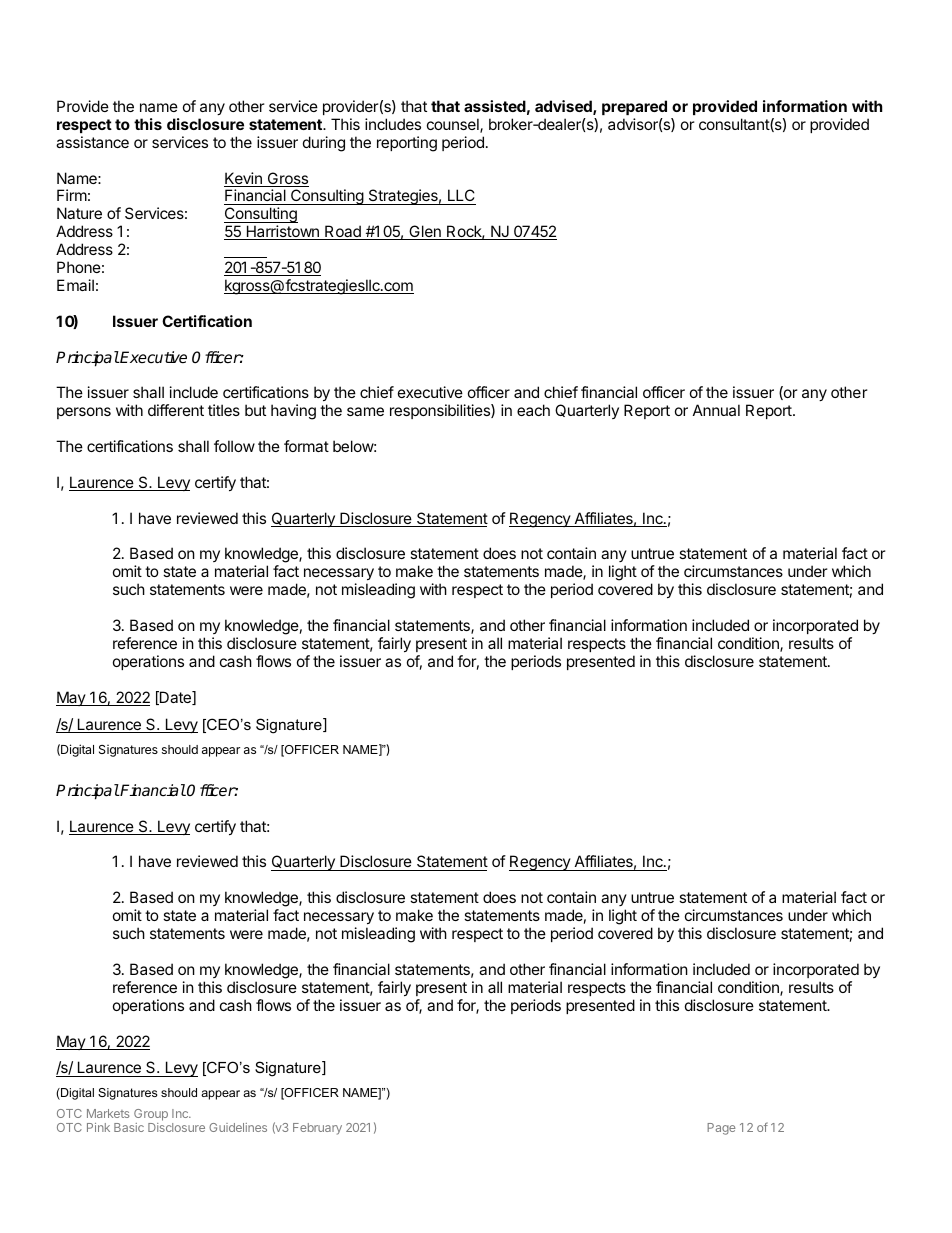 The image size is (952, 1233). Describe the element at coordinates (151, 1115) in the screenshot. I see `Group` at that location.
